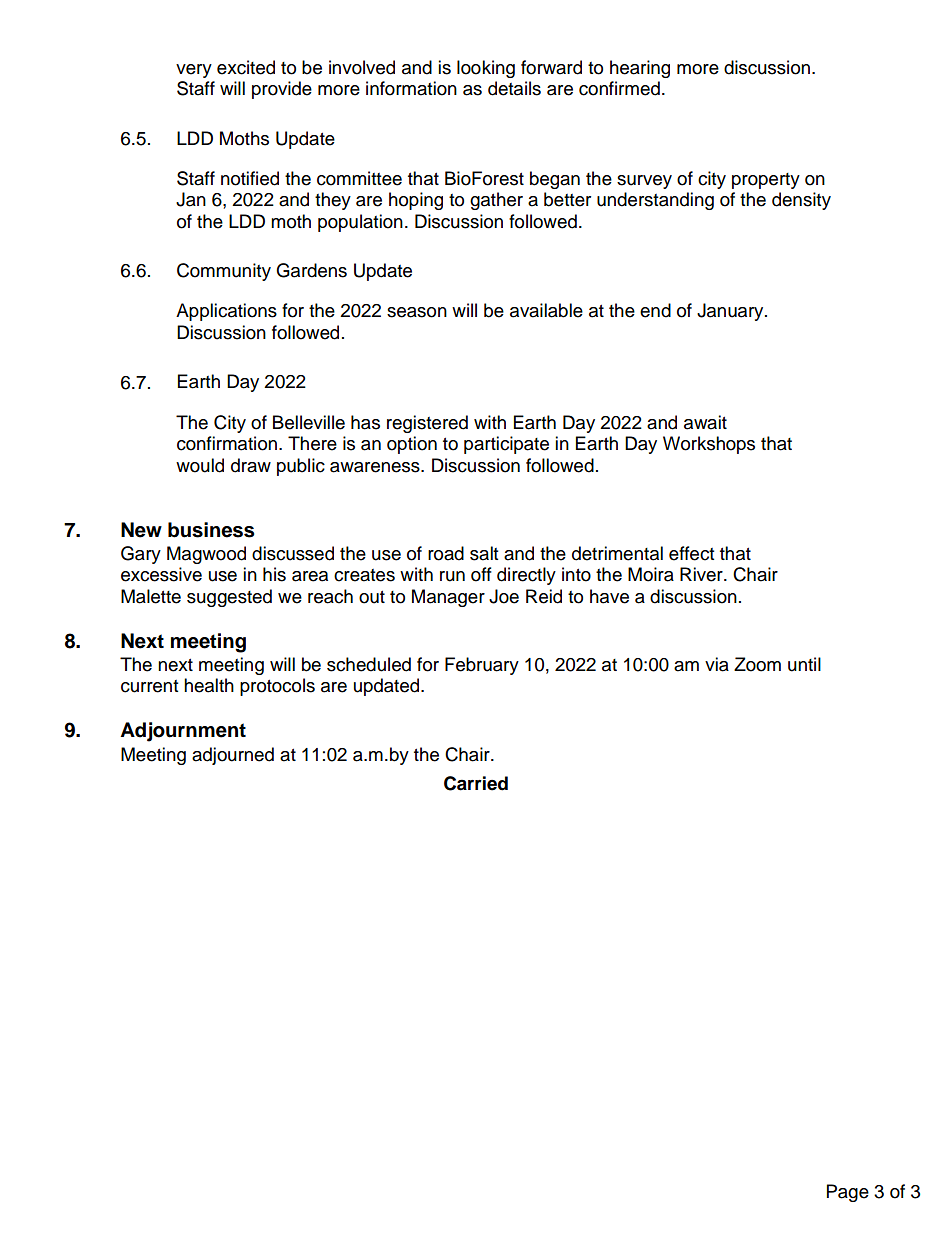 This page has height=1233, width=952. I want to click on property, so click(766, 181).
